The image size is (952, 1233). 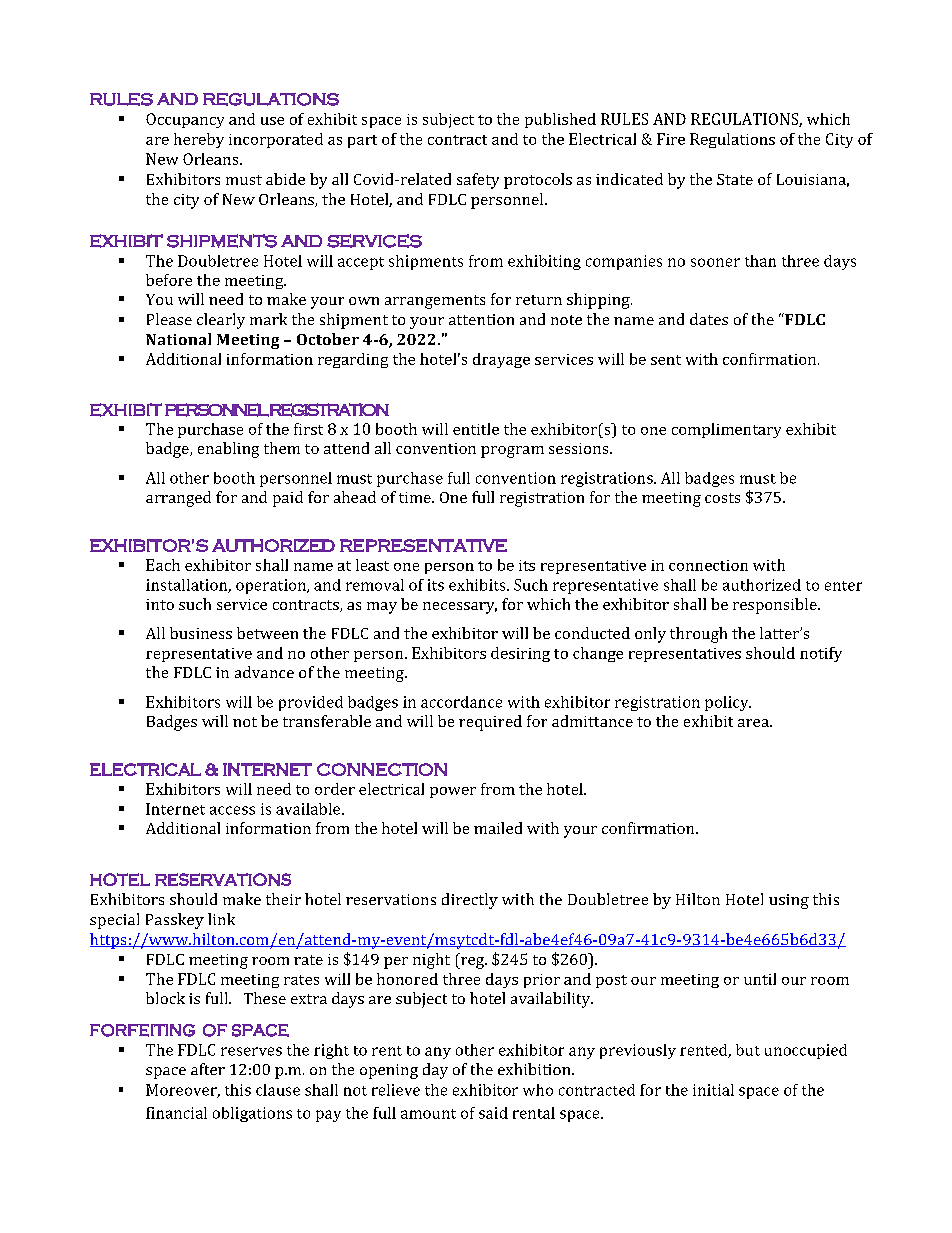 What do you see at coordinates (776, 606) in the screenshot?
I see `responsible` at bounding box center [776, 606].
